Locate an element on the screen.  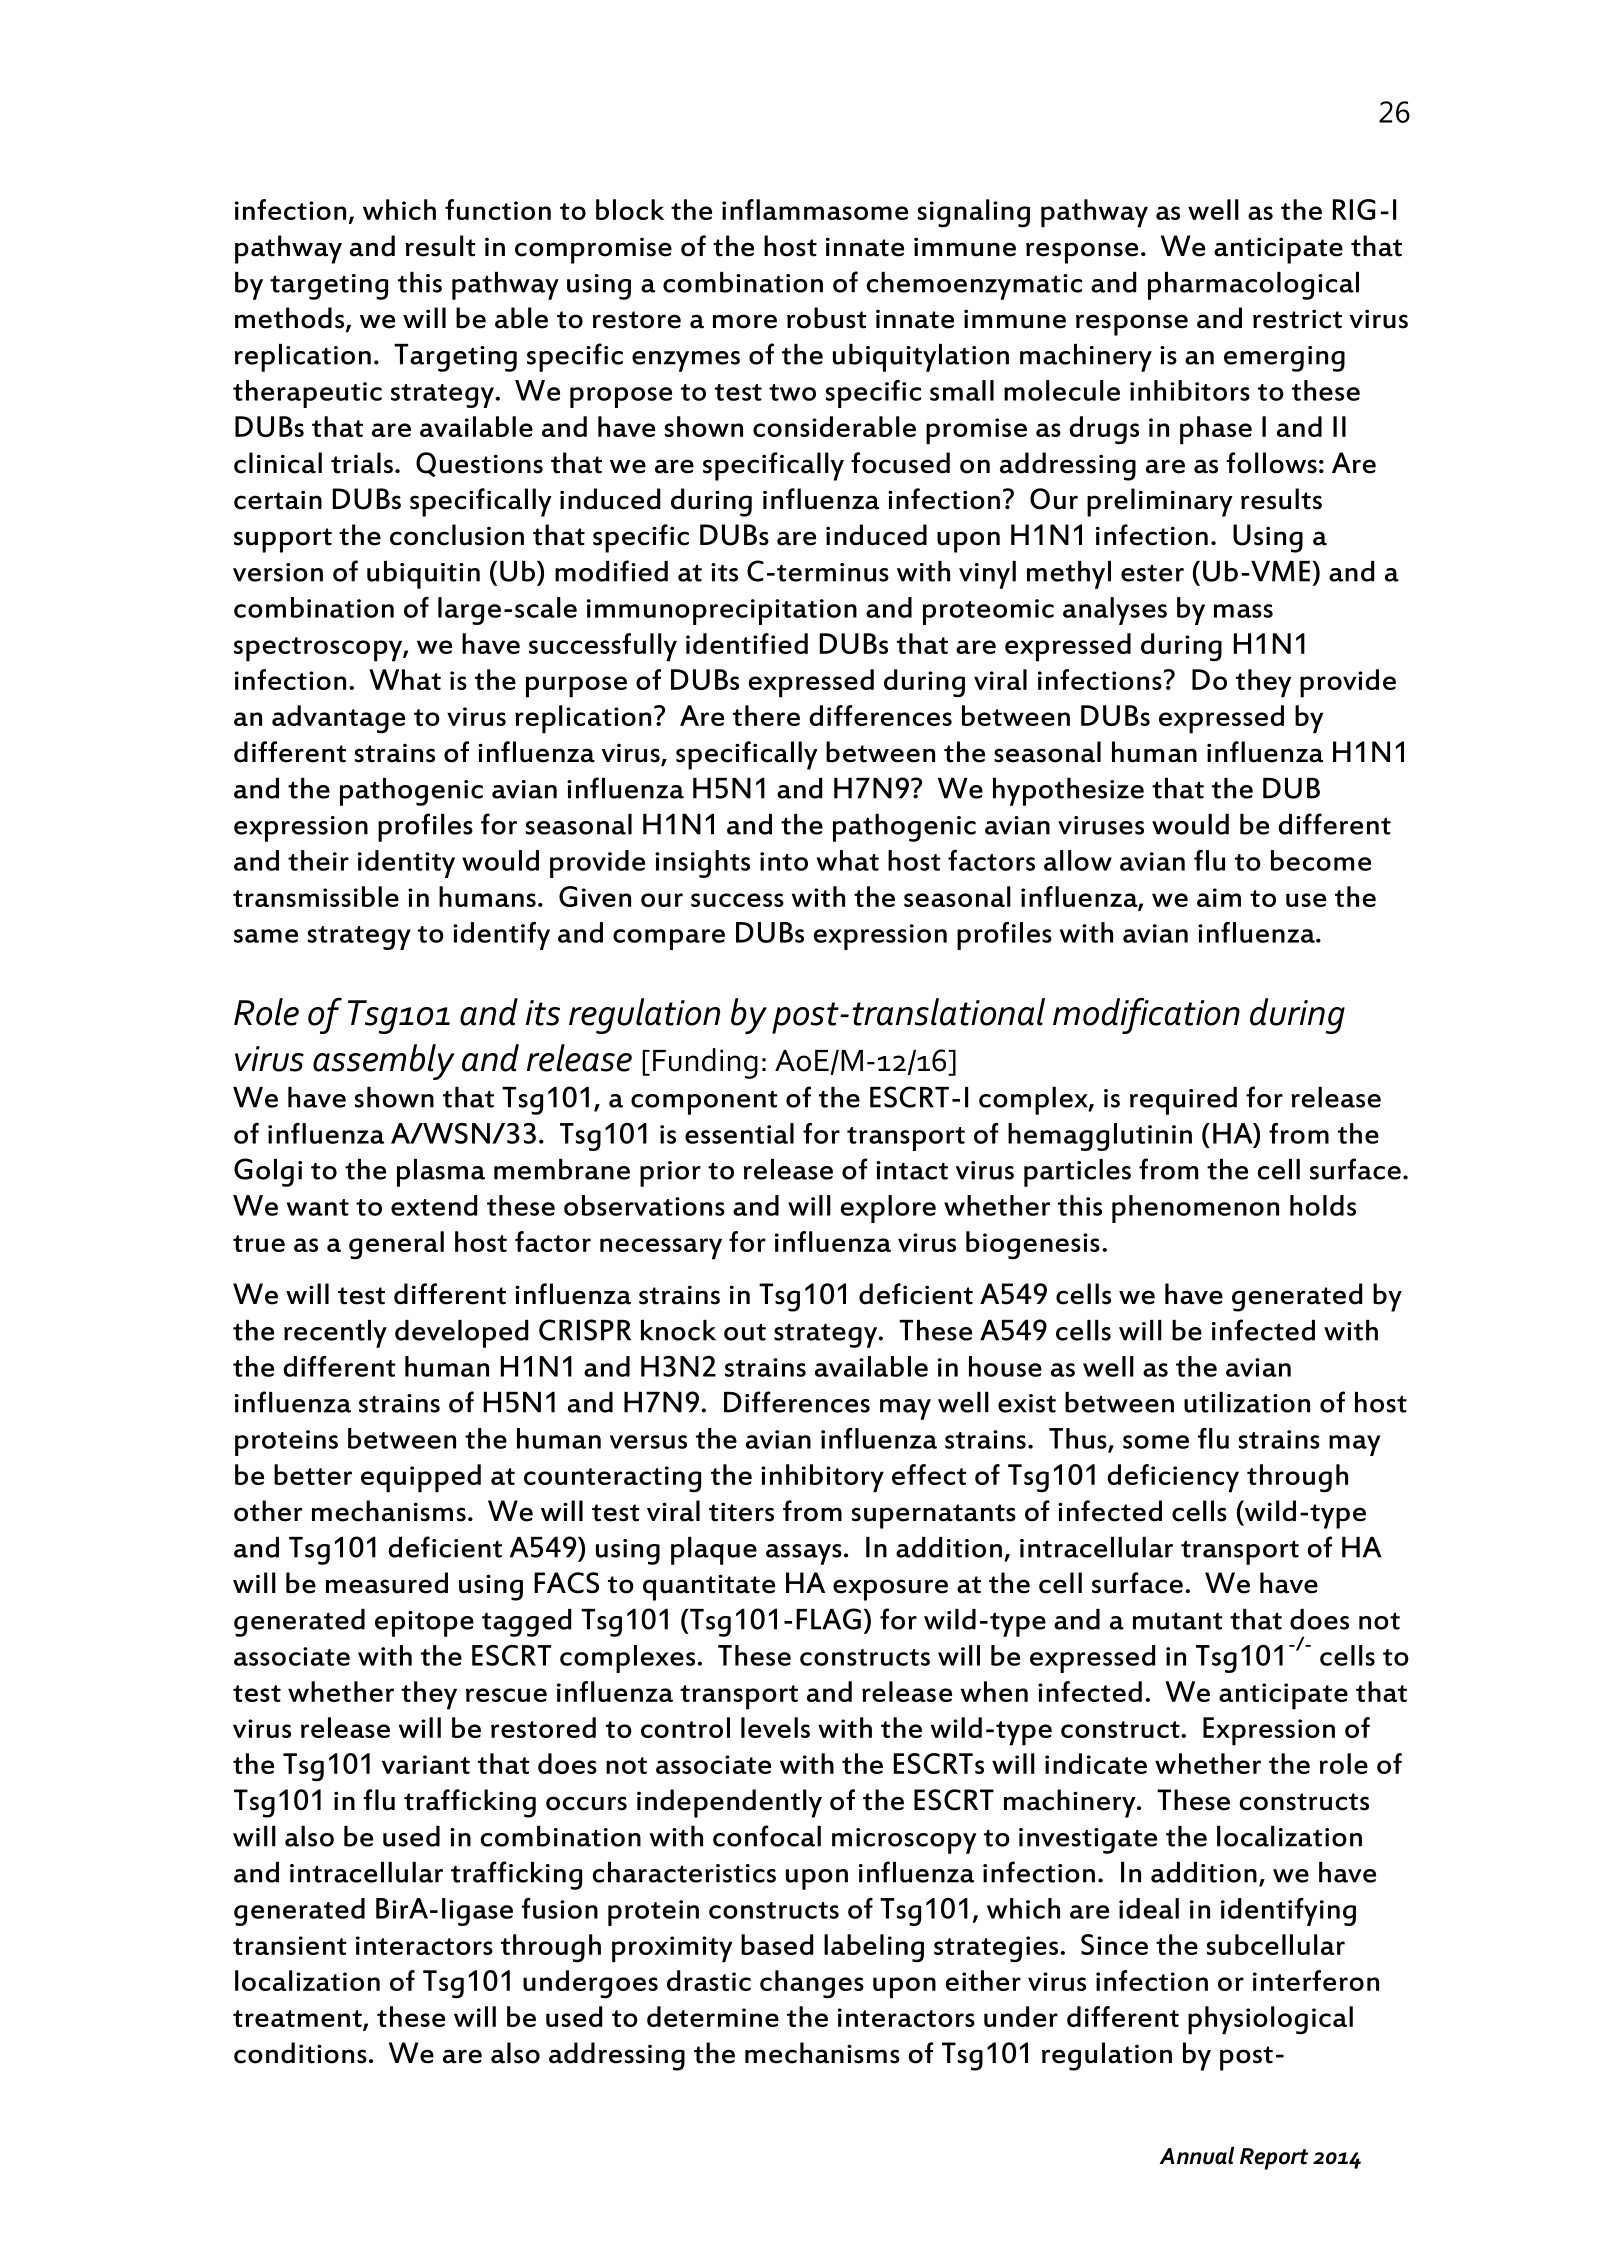
phenomenon is located at coordinates (1195, 1209).
